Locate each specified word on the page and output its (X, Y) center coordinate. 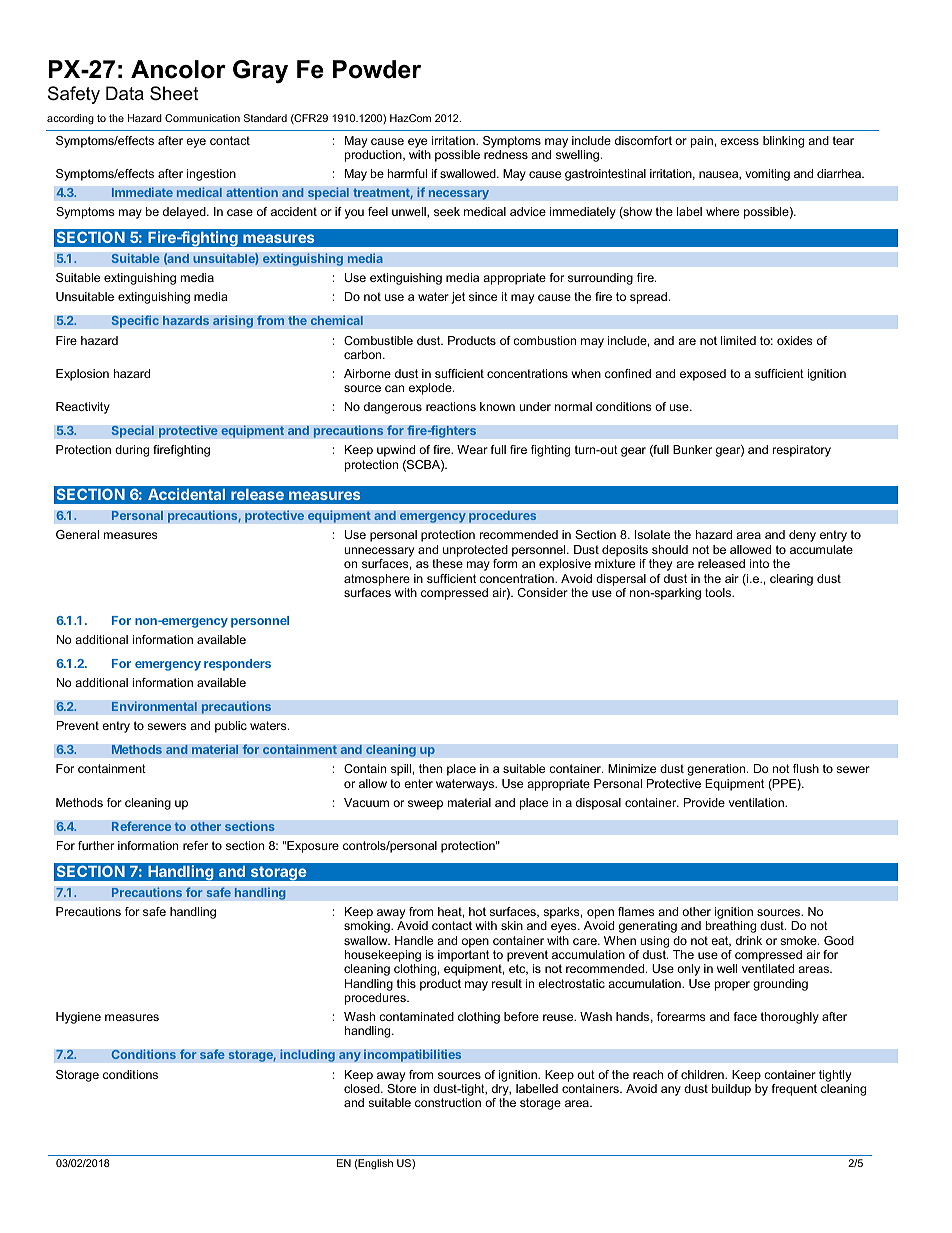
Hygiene (78, 1018)
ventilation (757, 802)
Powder (377, 69)
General (77, 534)
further (96, 845)
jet (458, 298)
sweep (425, 805)
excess (739, 141)
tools (719, 592)
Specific (135, 321)
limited (738, 340)
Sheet (174, 93)
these (447, 563)
